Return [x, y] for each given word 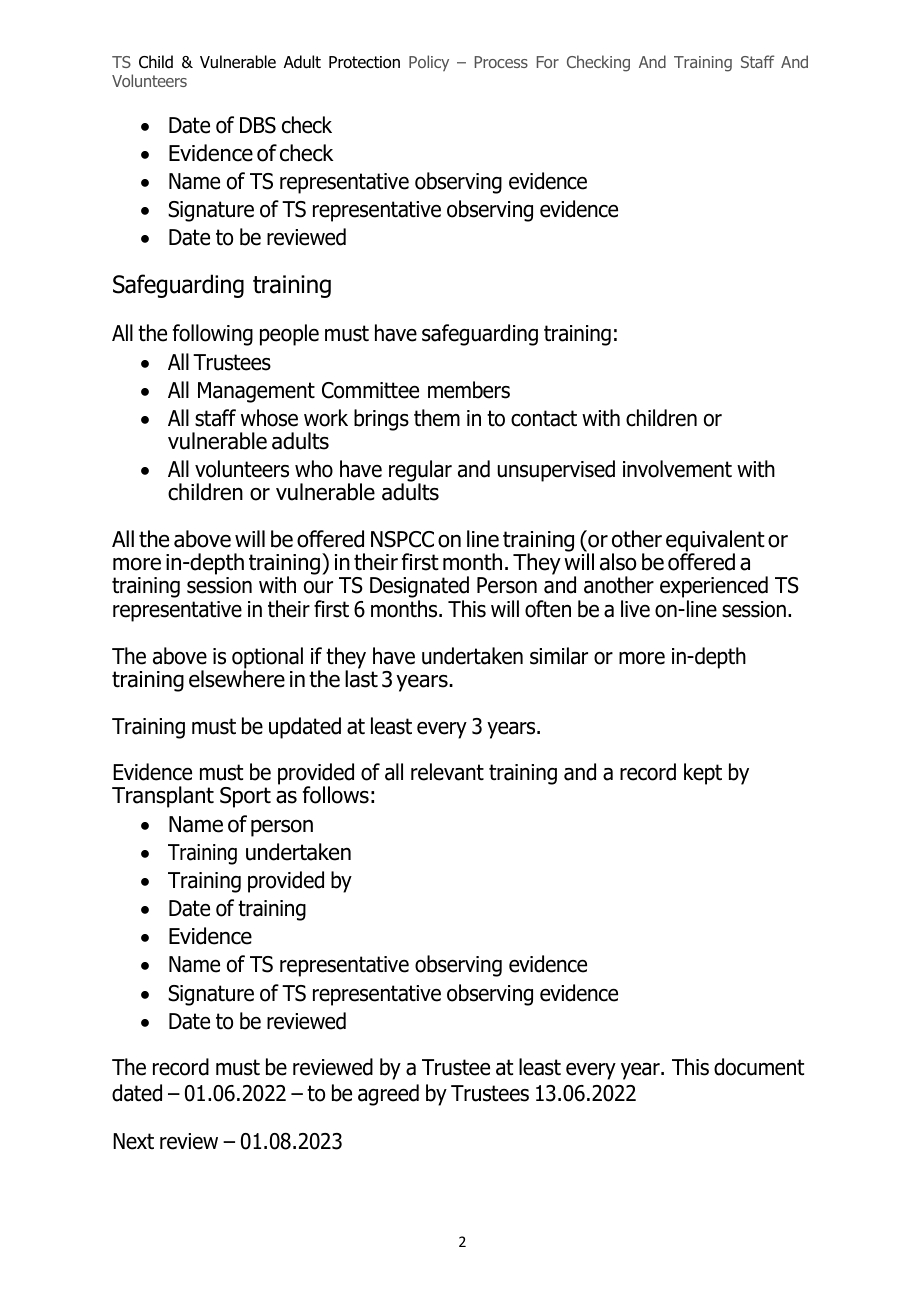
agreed [388, 1095]
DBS [258, 125]
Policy [429, 63]
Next [133, 1141]
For [548, 62]
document [759, 1067]
